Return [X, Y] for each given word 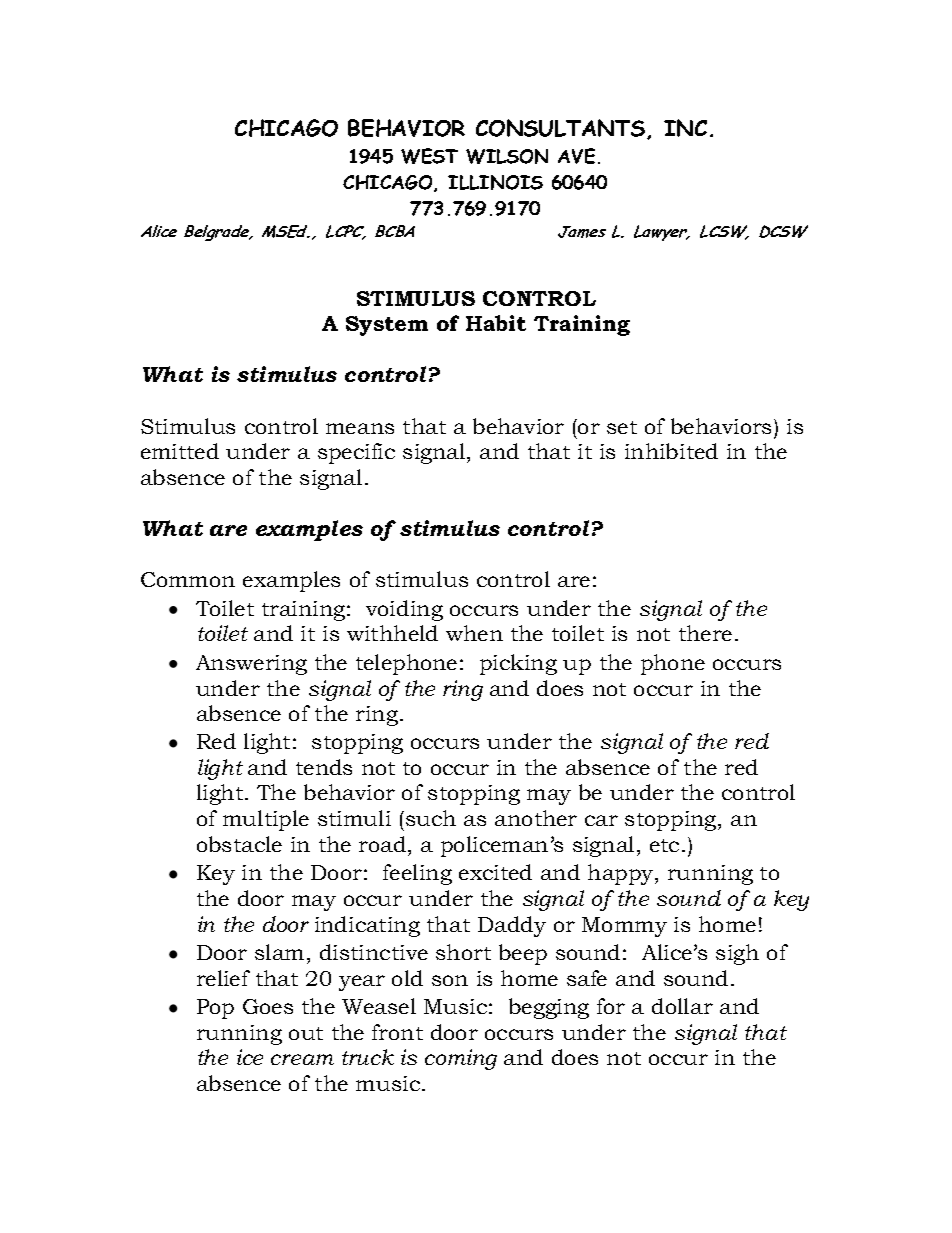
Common [188, 579]
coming [461, 1059]
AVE [576, 156]
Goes [268, 1006]
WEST [429, 156]
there [705, 633]
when [474, 633]
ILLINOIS [495, 182]
